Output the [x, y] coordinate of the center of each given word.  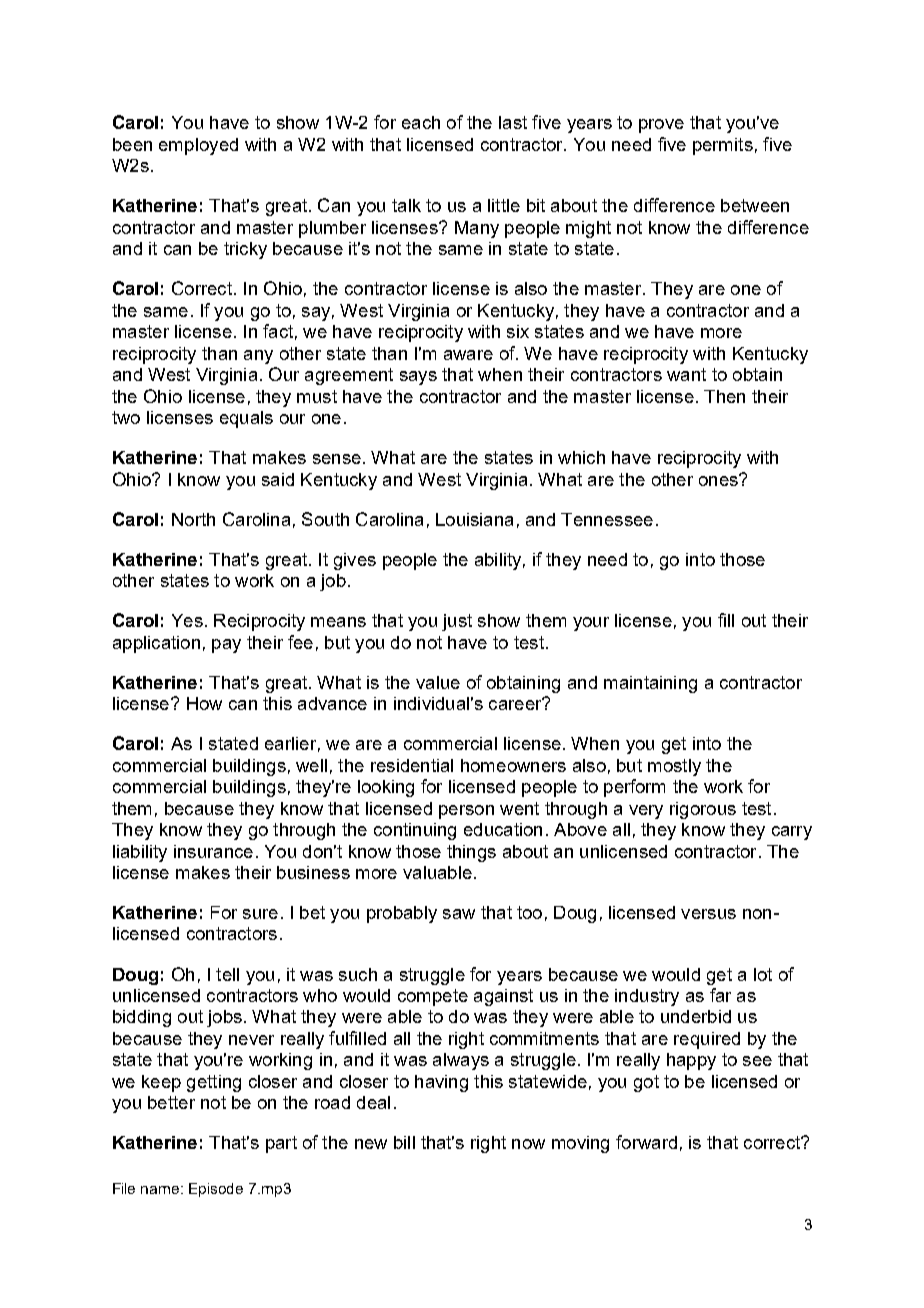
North [193, 519]
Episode [216, 1190]
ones [719, 480]
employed [198, 146]
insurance [213, 851]
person [466, 812]
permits [723, 146]
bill [404, 1142]
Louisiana [474, 519]
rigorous [703, 810]
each [421, 122]
